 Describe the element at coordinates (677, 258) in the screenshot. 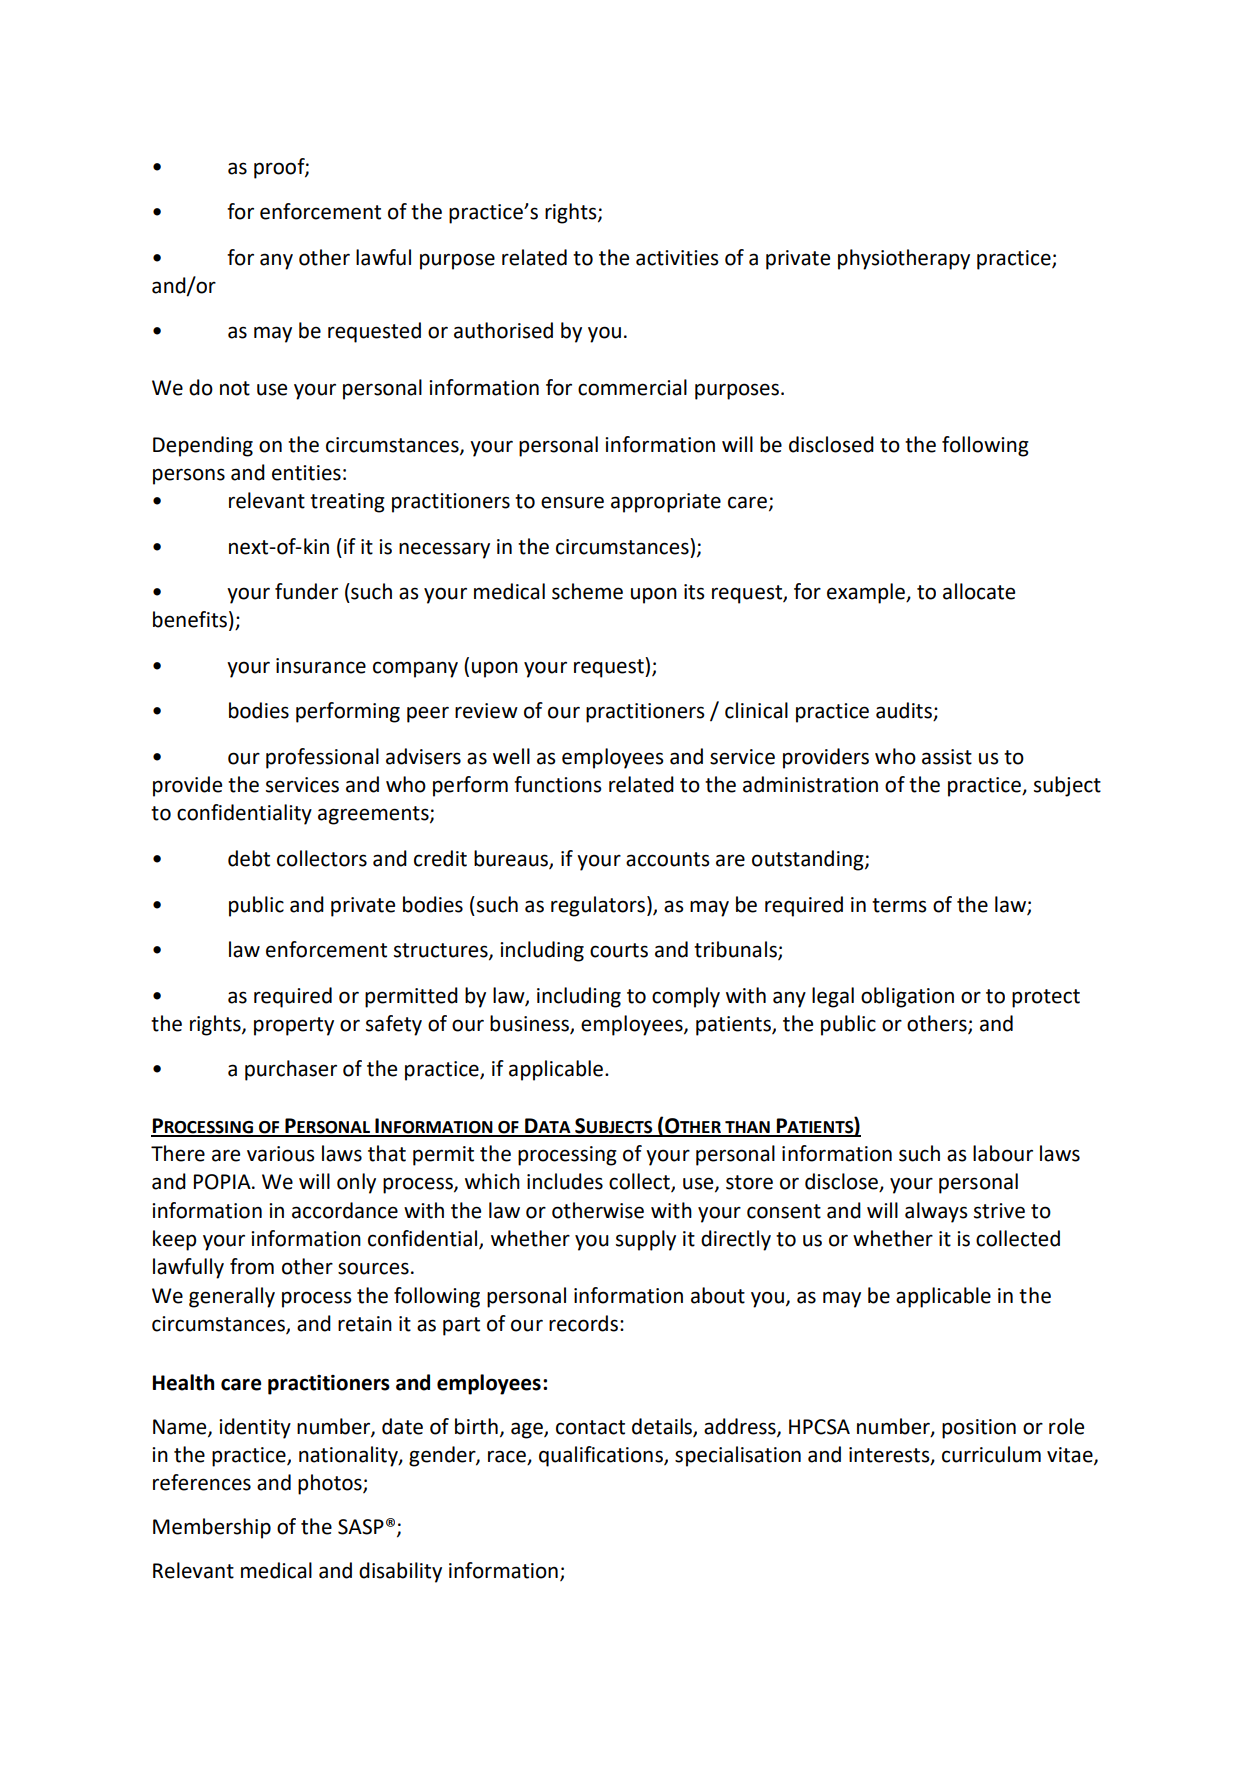

I see `activities` at that location.
